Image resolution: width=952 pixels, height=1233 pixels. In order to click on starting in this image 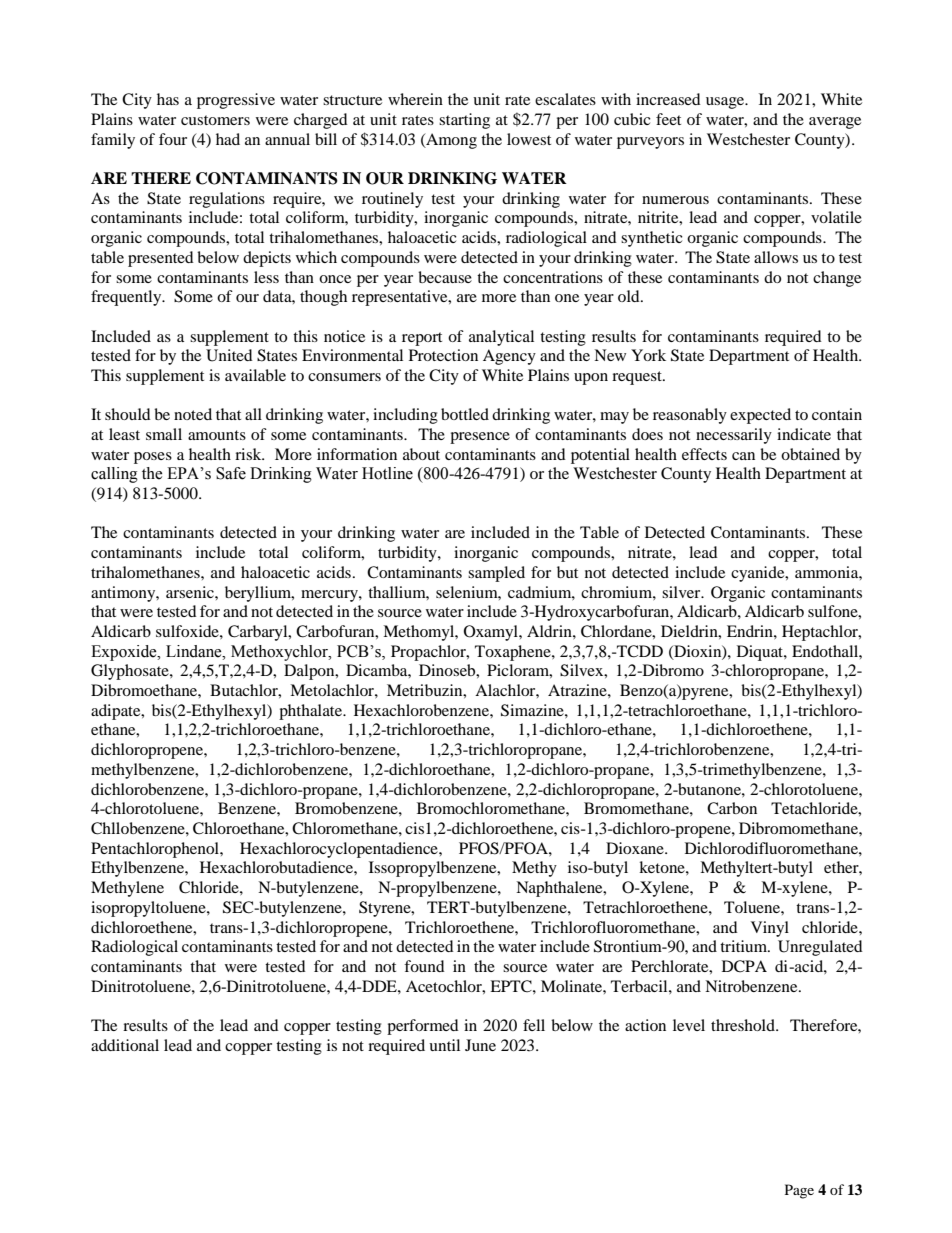, I will do `click(464, 121)`.
